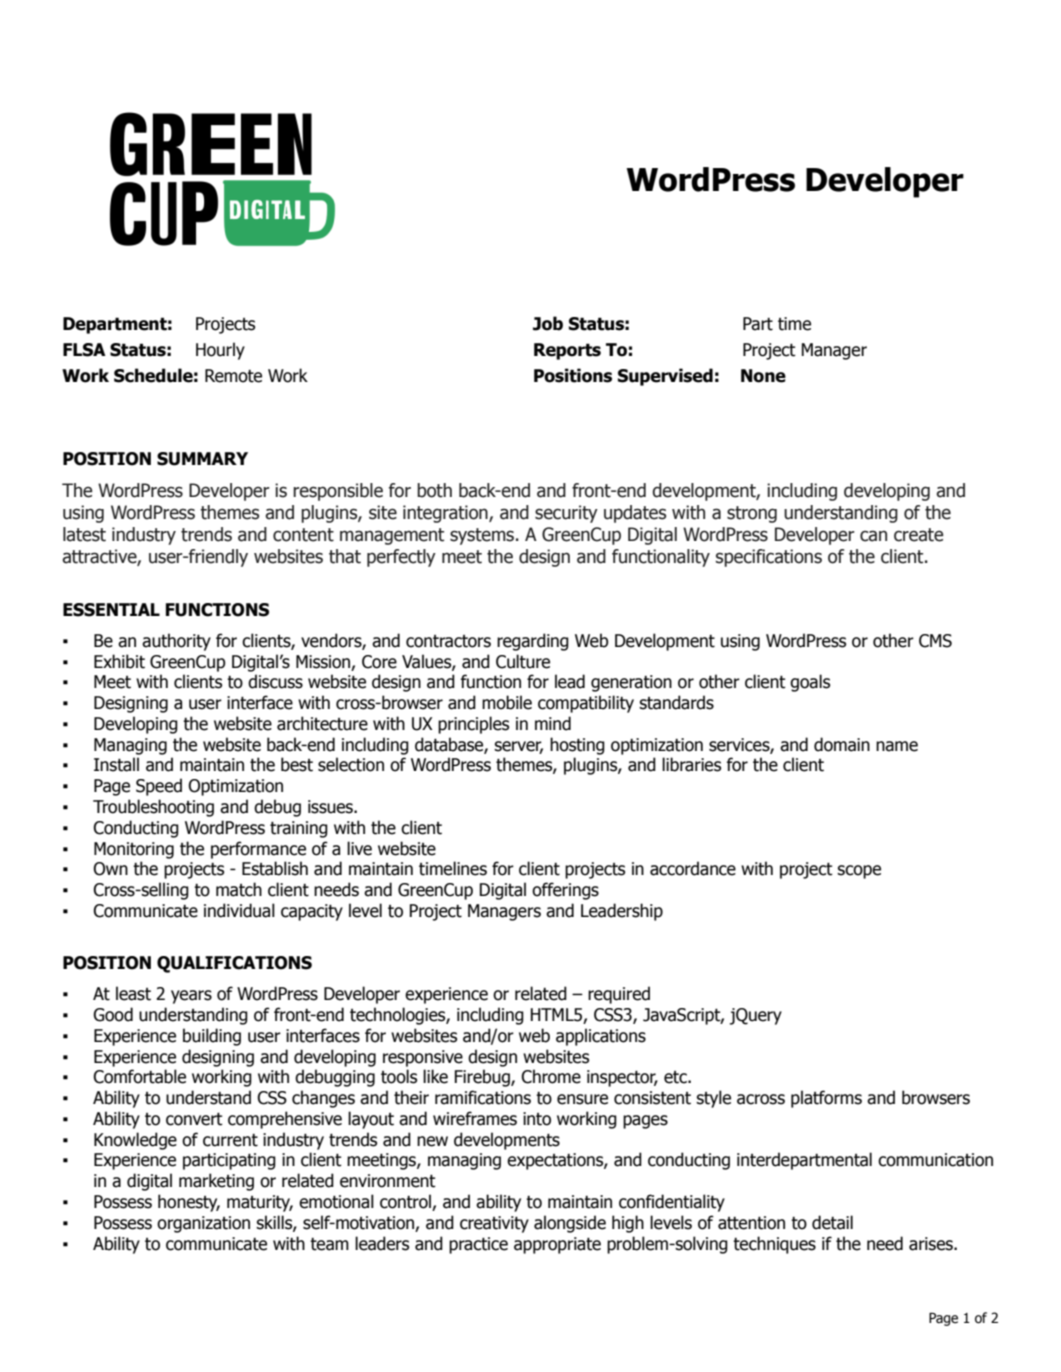 The height and width of the image is (1372, 1061). Describe the element at coordinates (810, 683) in the image. I see `goals` at that location.
